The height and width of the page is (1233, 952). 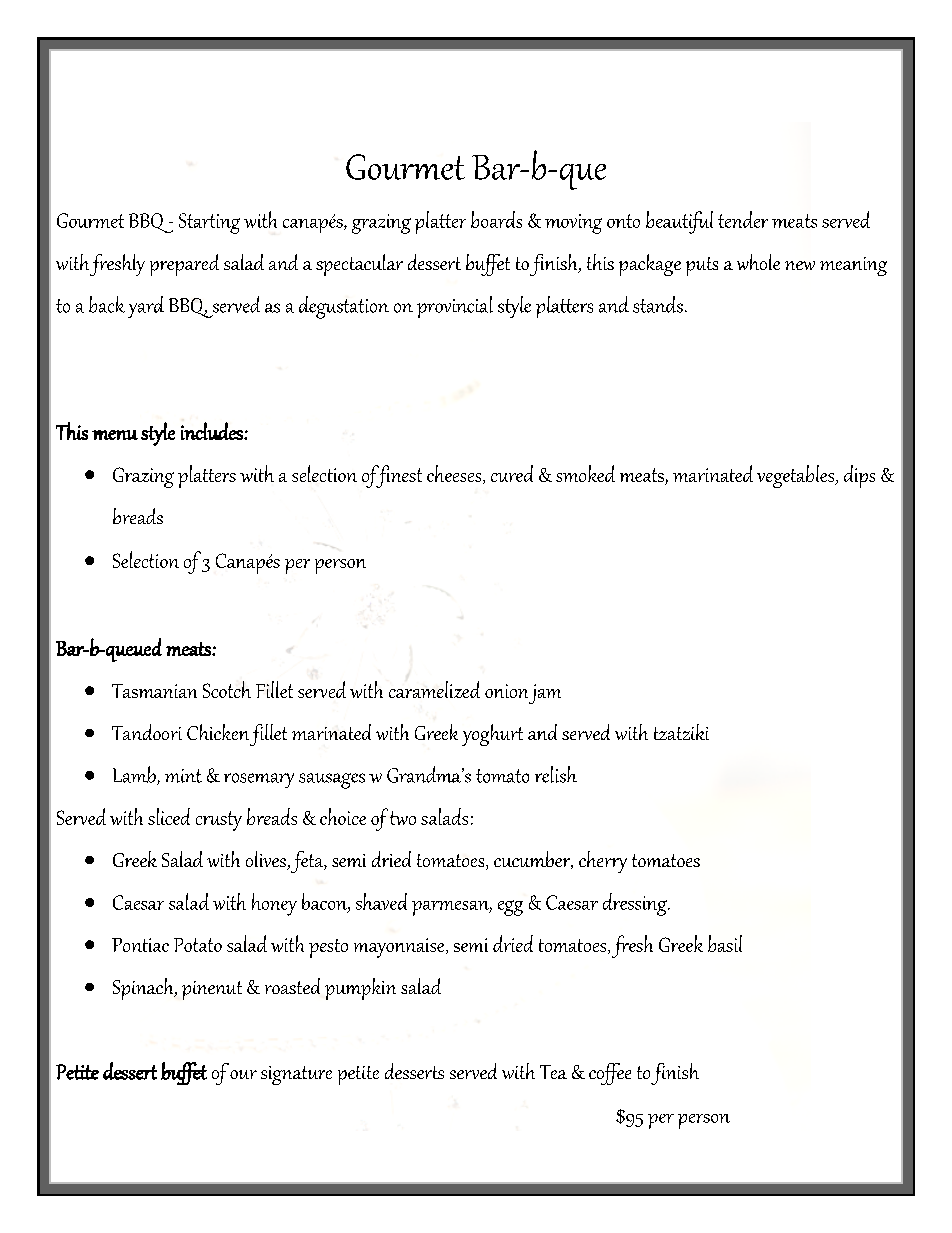 I want to click on includes, so click(x=213, y=431).
